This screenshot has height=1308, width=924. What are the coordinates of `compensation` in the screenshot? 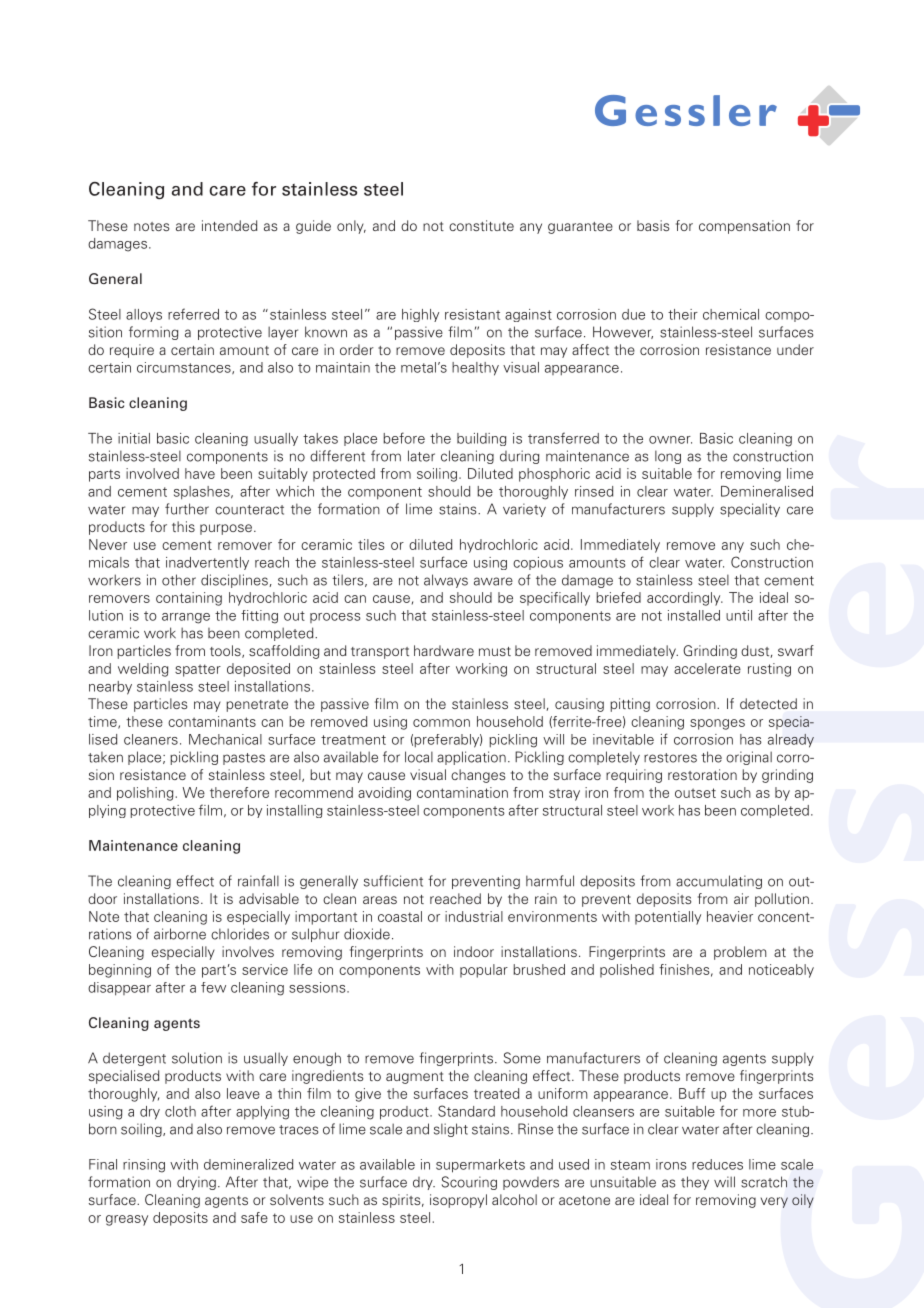 It's located at (744, 227).
